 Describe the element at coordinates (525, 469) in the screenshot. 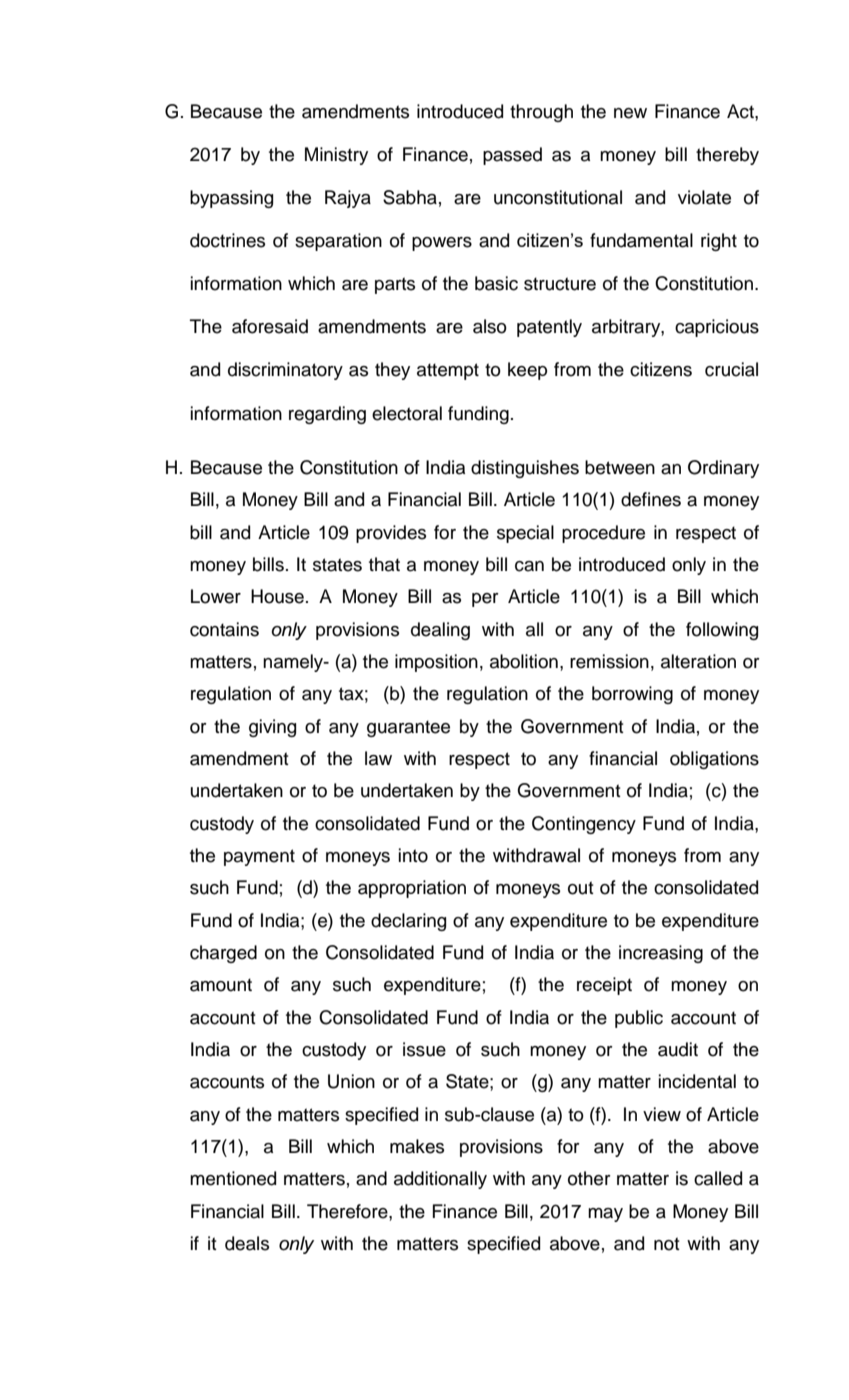

I see `distinguishes` at that location.
